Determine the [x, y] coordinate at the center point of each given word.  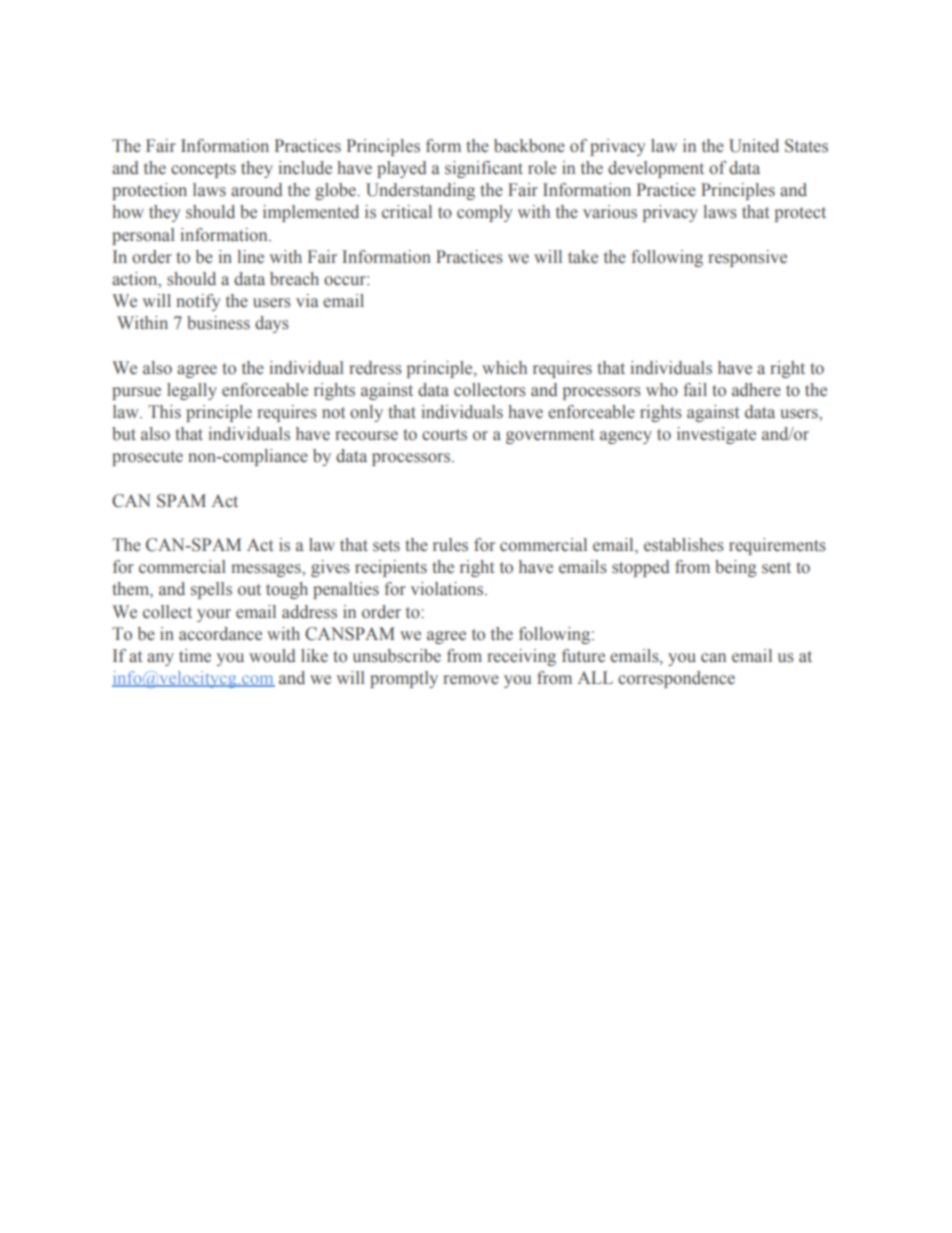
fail [695, 389]
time [195, 656]
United [754, 146]
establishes [684, 545]
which [504, 367]
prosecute [147, 458]
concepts [203, 170]
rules [450, 545]
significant [484, 169]
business [218, 323]
